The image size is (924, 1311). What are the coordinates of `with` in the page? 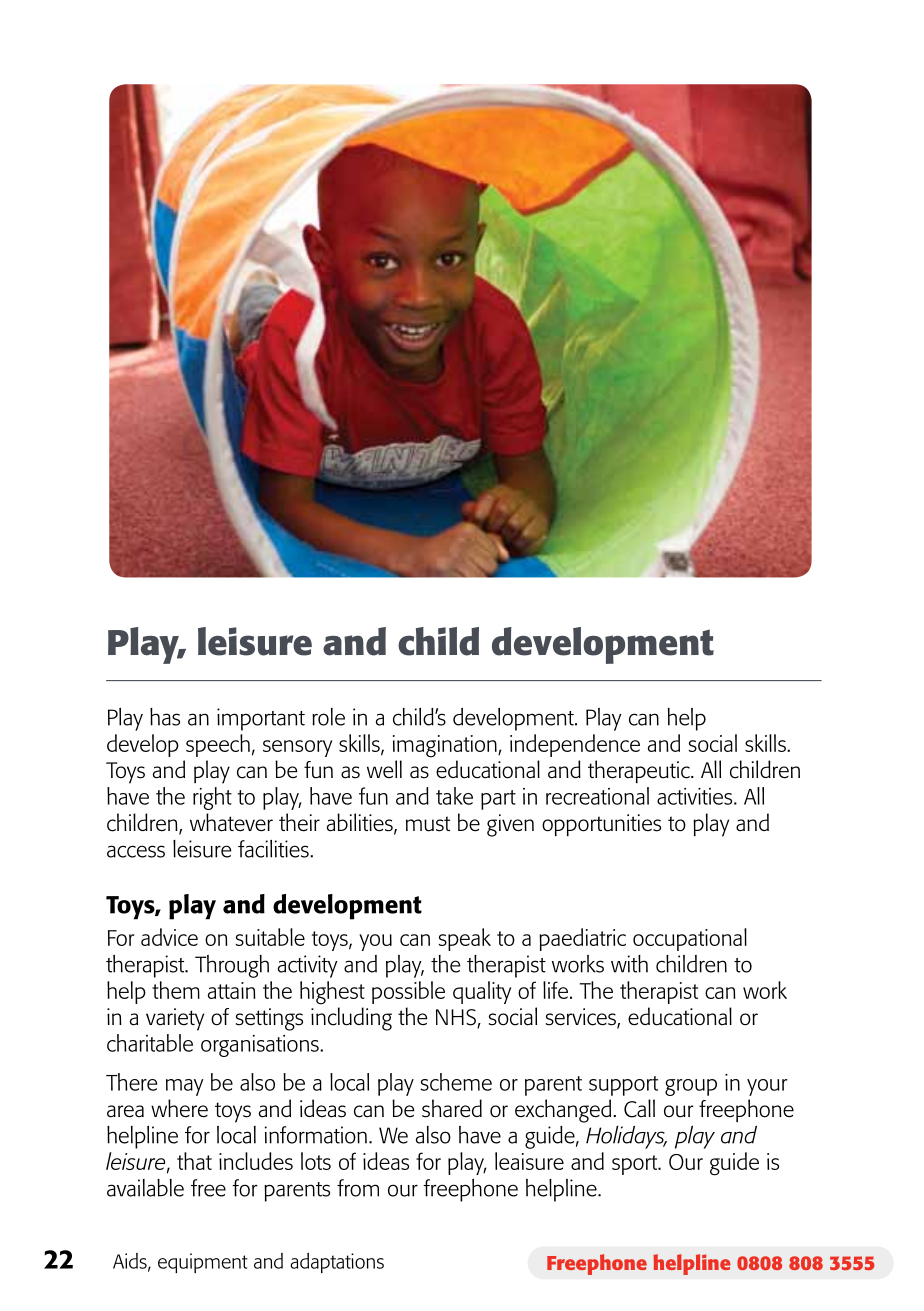 It's located at (629, 964).
